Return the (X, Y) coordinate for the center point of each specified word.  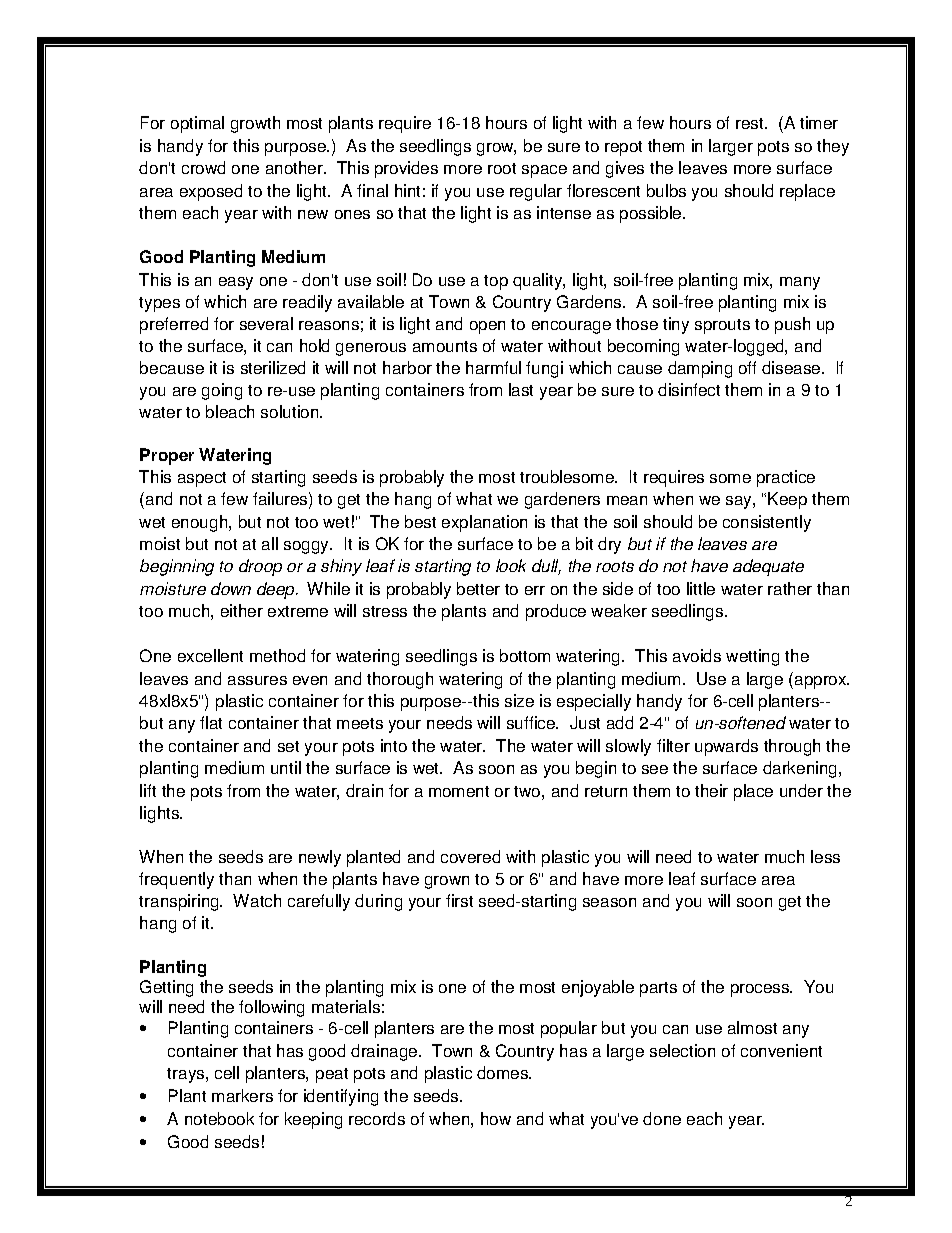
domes (504, 1072)
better (478, 588)
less (825, 856)
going (222, 391)
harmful (493, 367)
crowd (203, 167)
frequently (176, 880)
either (242, 610)
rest (751, 123)
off (747, 367)
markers (242, 1095)
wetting (752, 657)
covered (470, 856)
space (544, 171)
